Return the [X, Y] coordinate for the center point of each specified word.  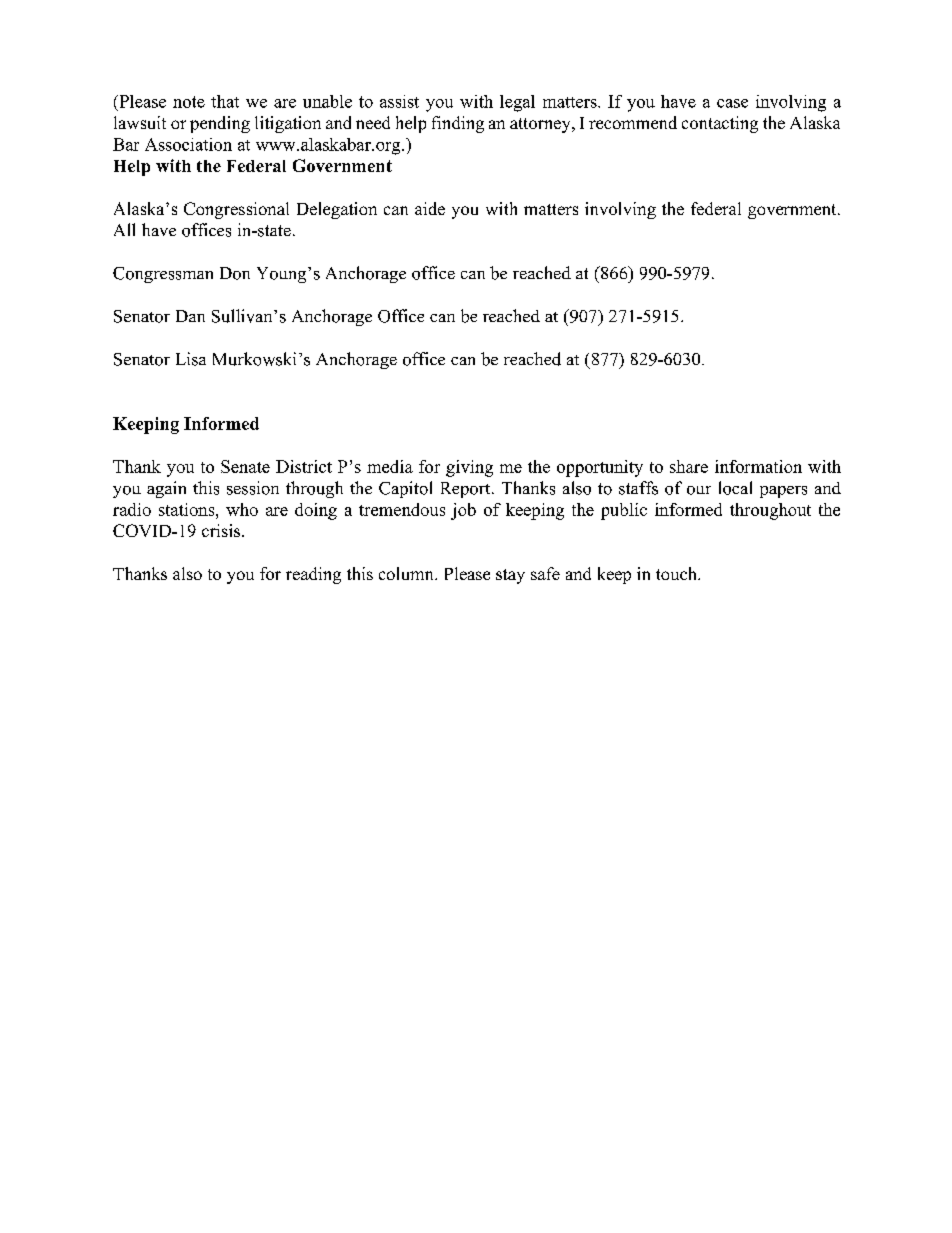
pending [220, 124]
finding [458, 124]
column [407, 573]
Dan [190, 316]
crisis [221, 530]
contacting [720, 124]
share [689, 466]
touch [677, 573]
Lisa [191, 359]
